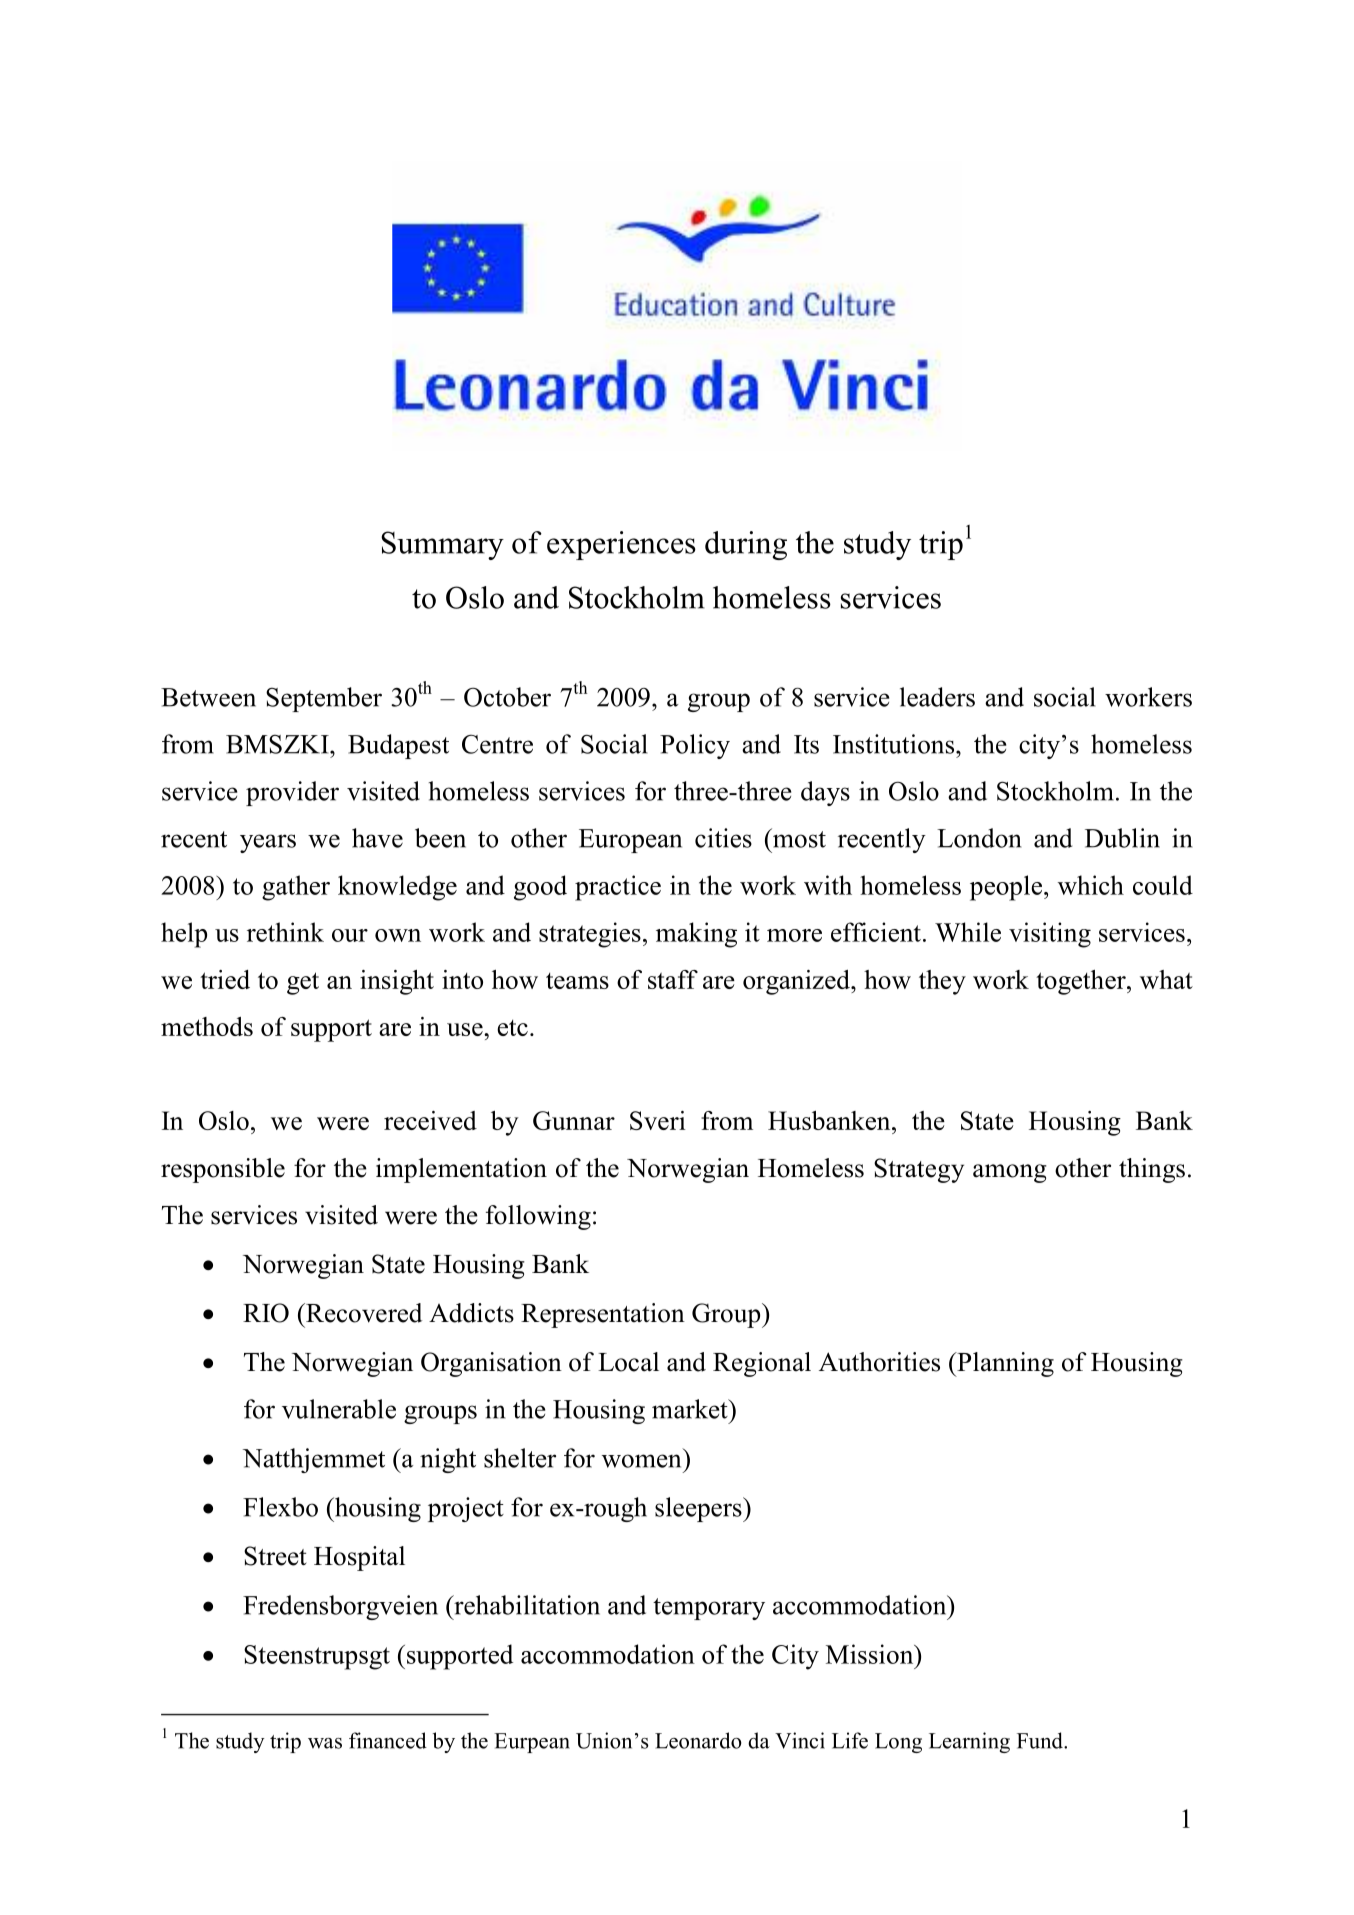 The width and height of the image is (1354, 1915). I want to click on was, so click(325, 1743).
